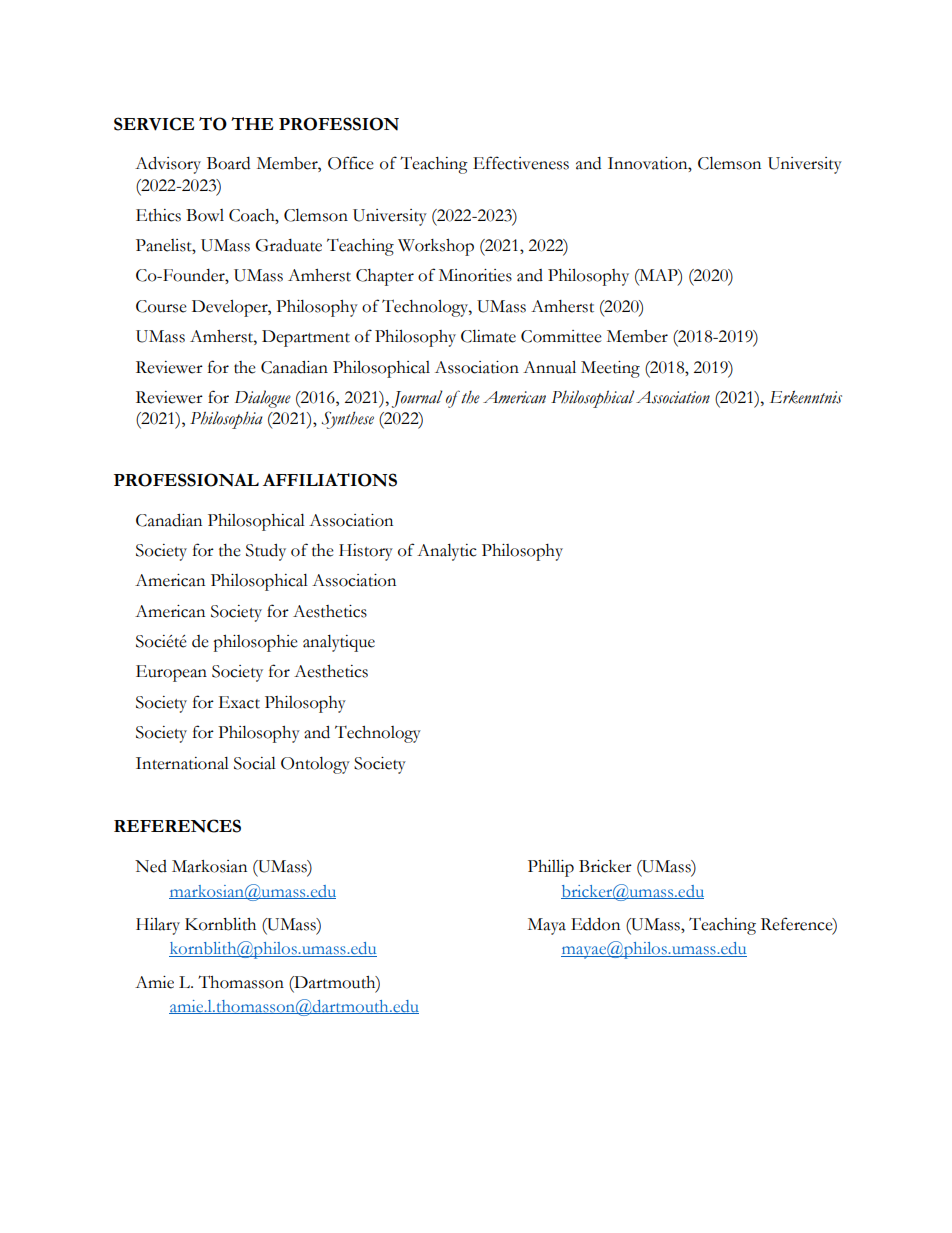 Image resolution: width=952 pixels, height=1233 pixels. I want to click on Ontology, so click(315, 765).
